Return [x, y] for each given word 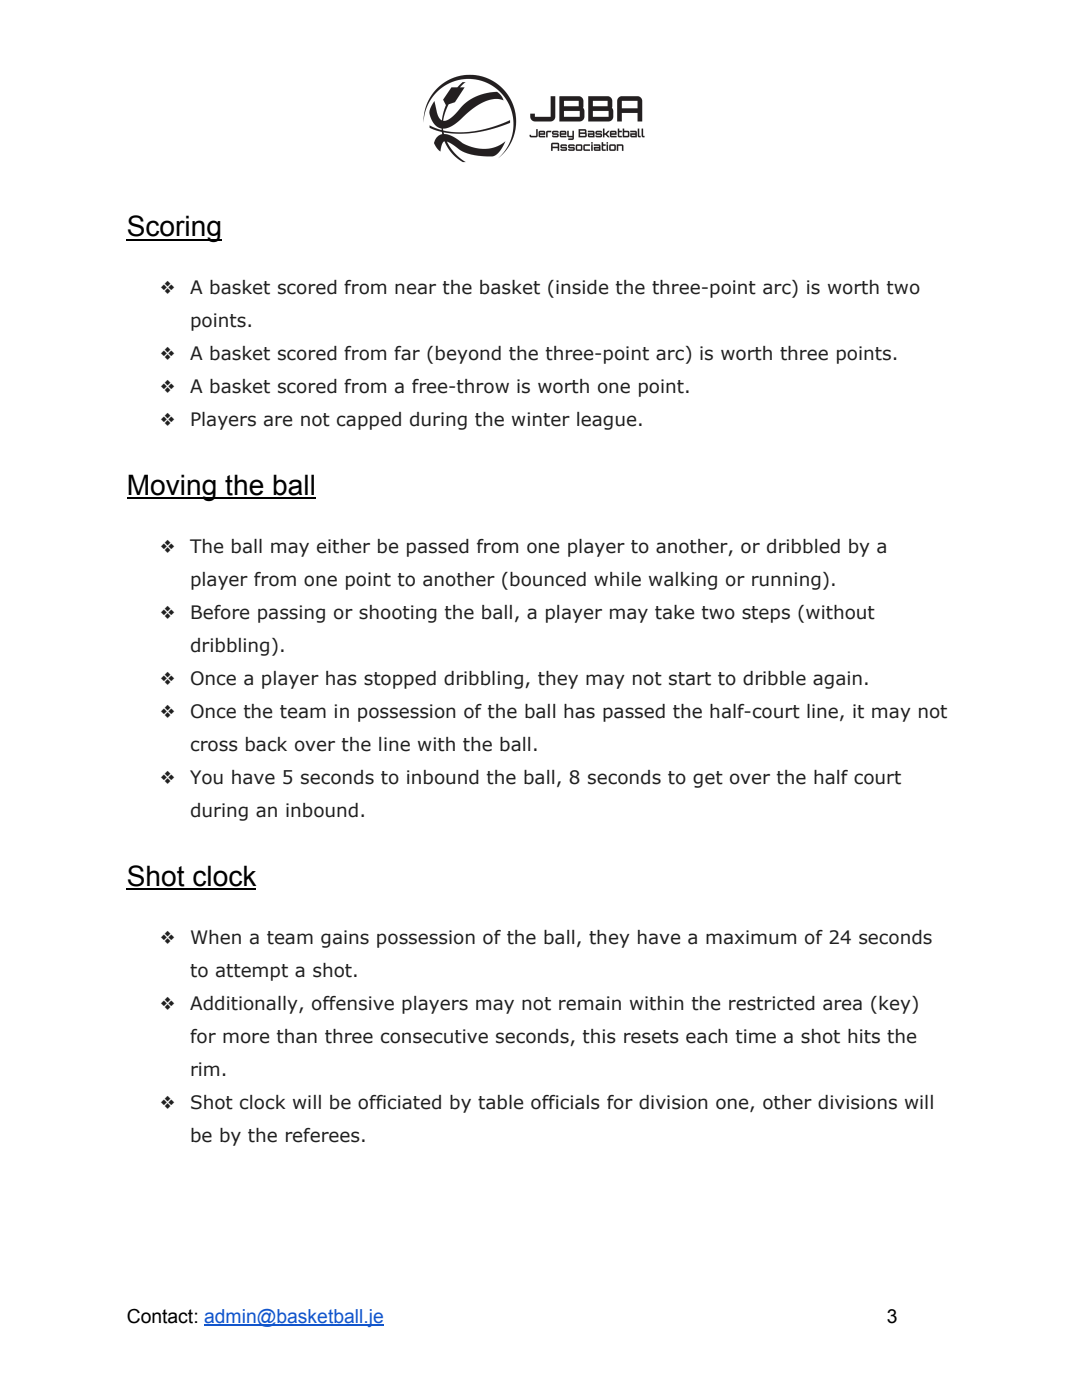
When [216, 937]
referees [323, 1135]
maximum [751, 937]
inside [582, 287]
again [837, 680]
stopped [400, 680]
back [266, 744]
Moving [172, 487]
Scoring [174, 228]
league [607, 421]
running [786, 581]
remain [590, 1003]
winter [541, 419]
